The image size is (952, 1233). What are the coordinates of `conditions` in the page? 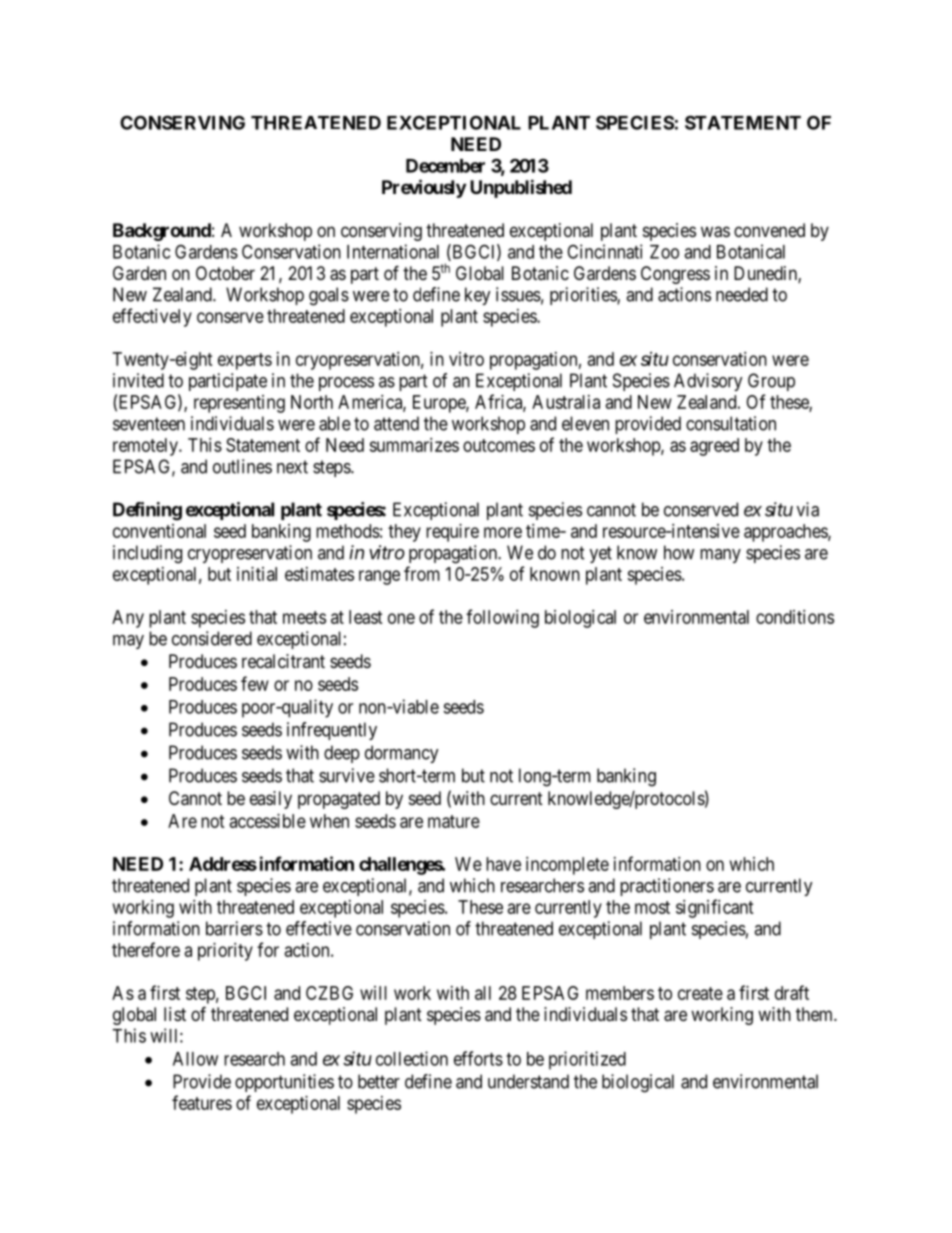 It's located at (795, 617).
